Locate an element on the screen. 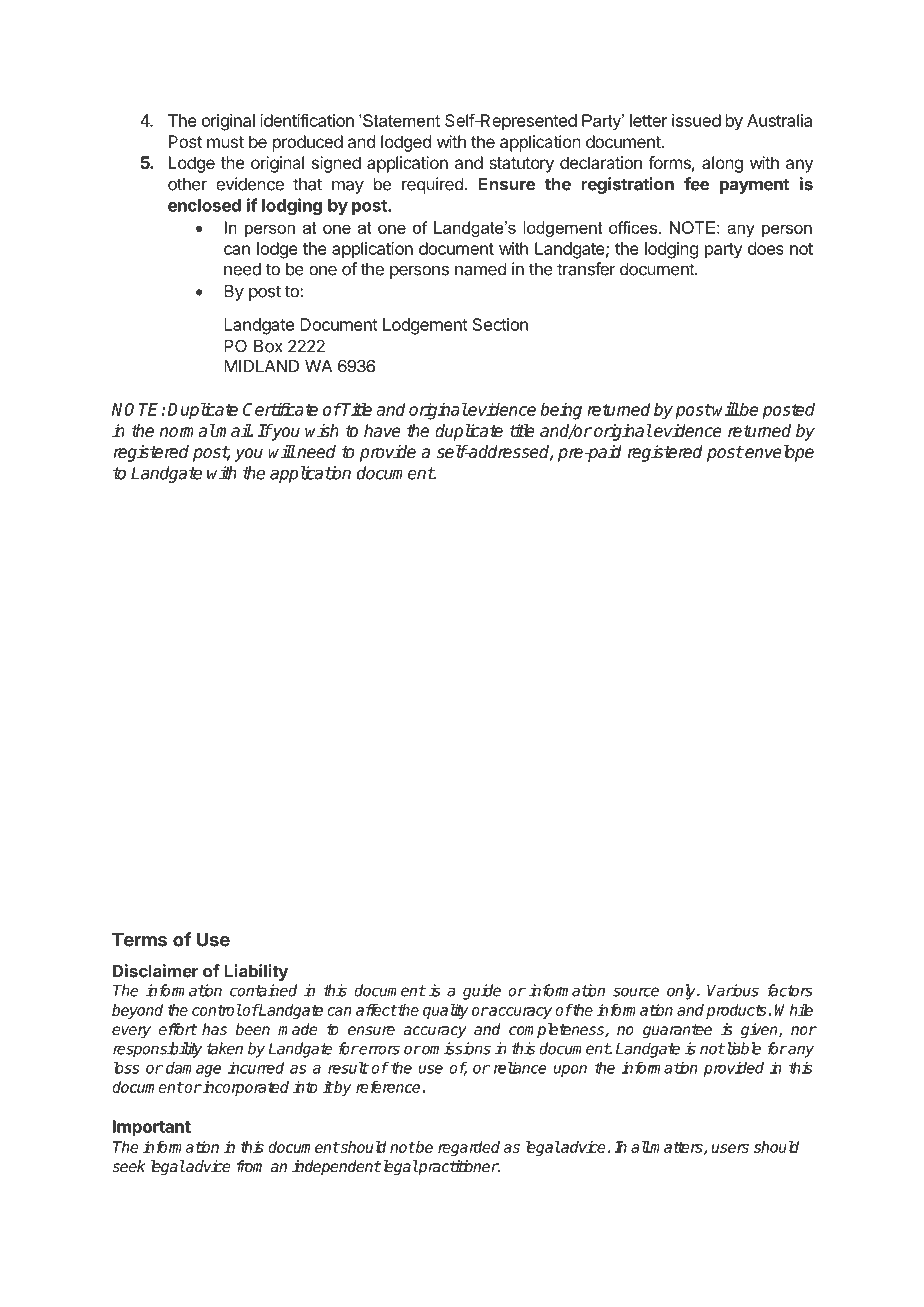 The width and height of the screenshot is (924, 1307). required is located at coordinates (433, 185).
